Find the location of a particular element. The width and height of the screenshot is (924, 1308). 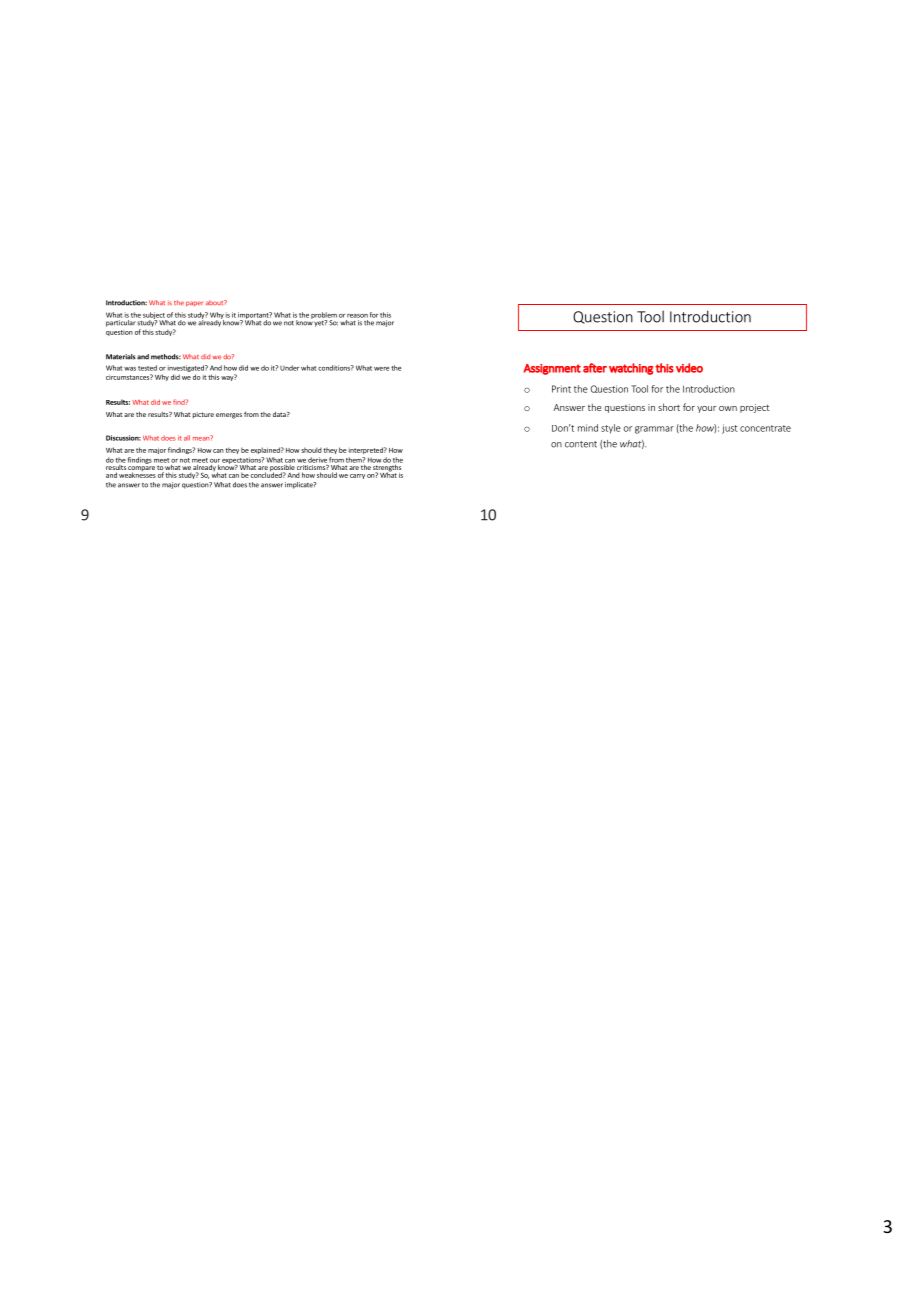

reason is located at coordinates (357, 316).
